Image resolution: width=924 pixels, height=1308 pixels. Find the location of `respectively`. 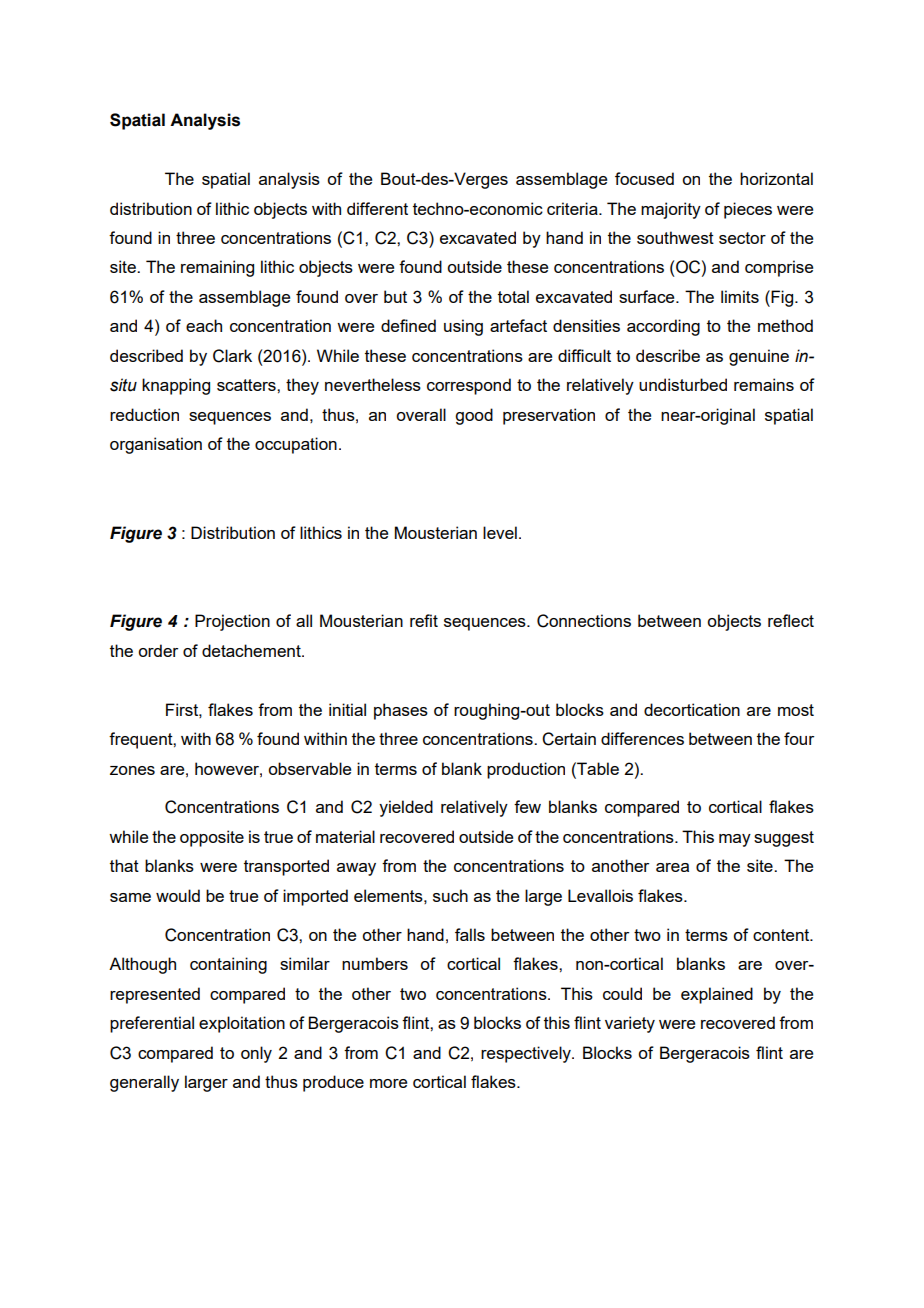

respectively is located at coordinates (527, 1054).
